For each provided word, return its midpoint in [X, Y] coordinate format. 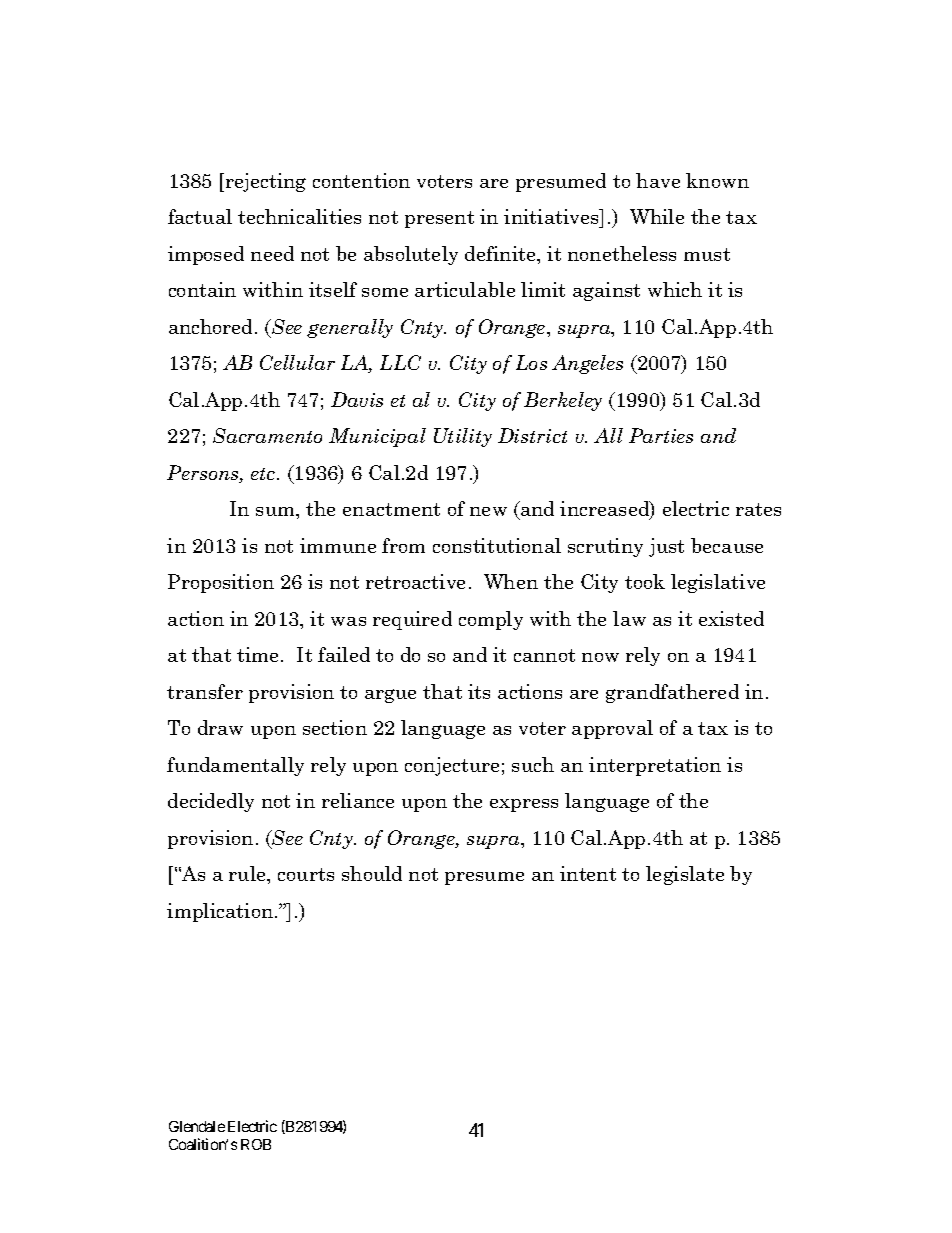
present [439, 219]
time [259, 654]
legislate [685, 875]
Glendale [197, 1126]
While [657, 216]
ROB [256, 1144]
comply [491, 620]
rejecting [264, 182]
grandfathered [672, 693]
